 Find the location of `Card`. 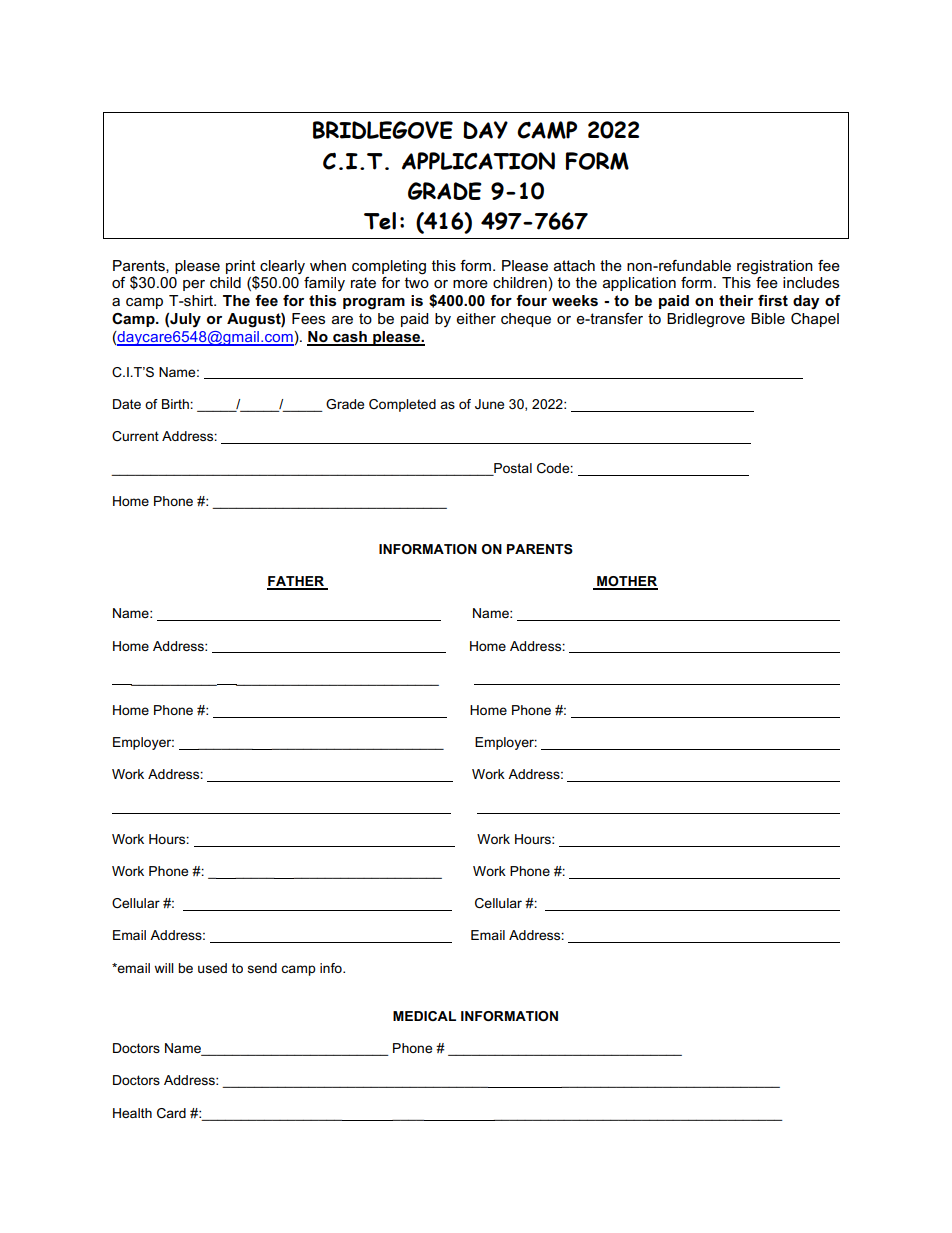

Card is located at coordinates (171, 1113).
